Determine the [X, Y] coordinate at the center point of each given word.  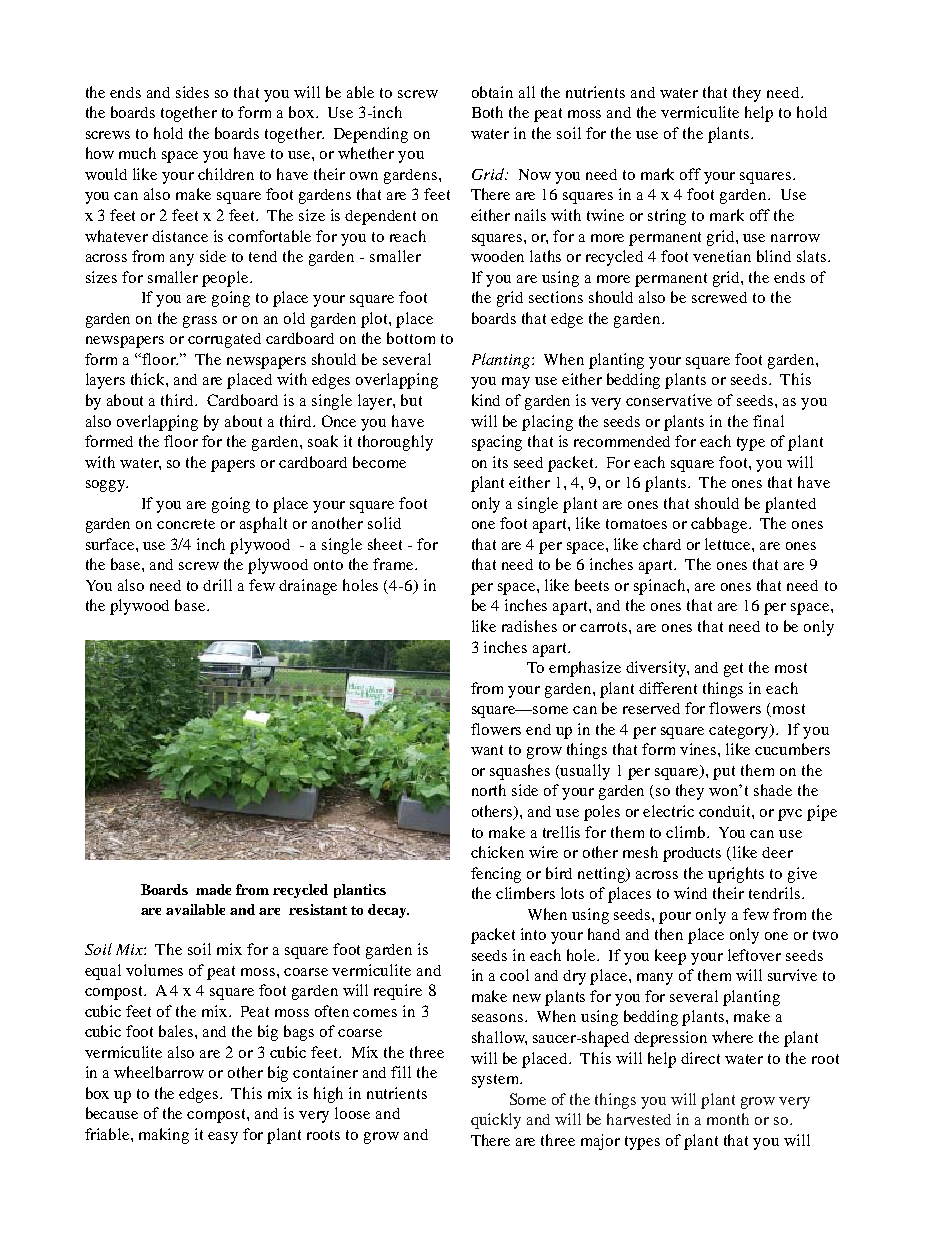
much [137, 153]
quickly [496, 1121]
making [164, 1136]
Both [487, 112]
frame [394, 564]
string [667, 217]
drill [217, 585]
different [668, 688]
